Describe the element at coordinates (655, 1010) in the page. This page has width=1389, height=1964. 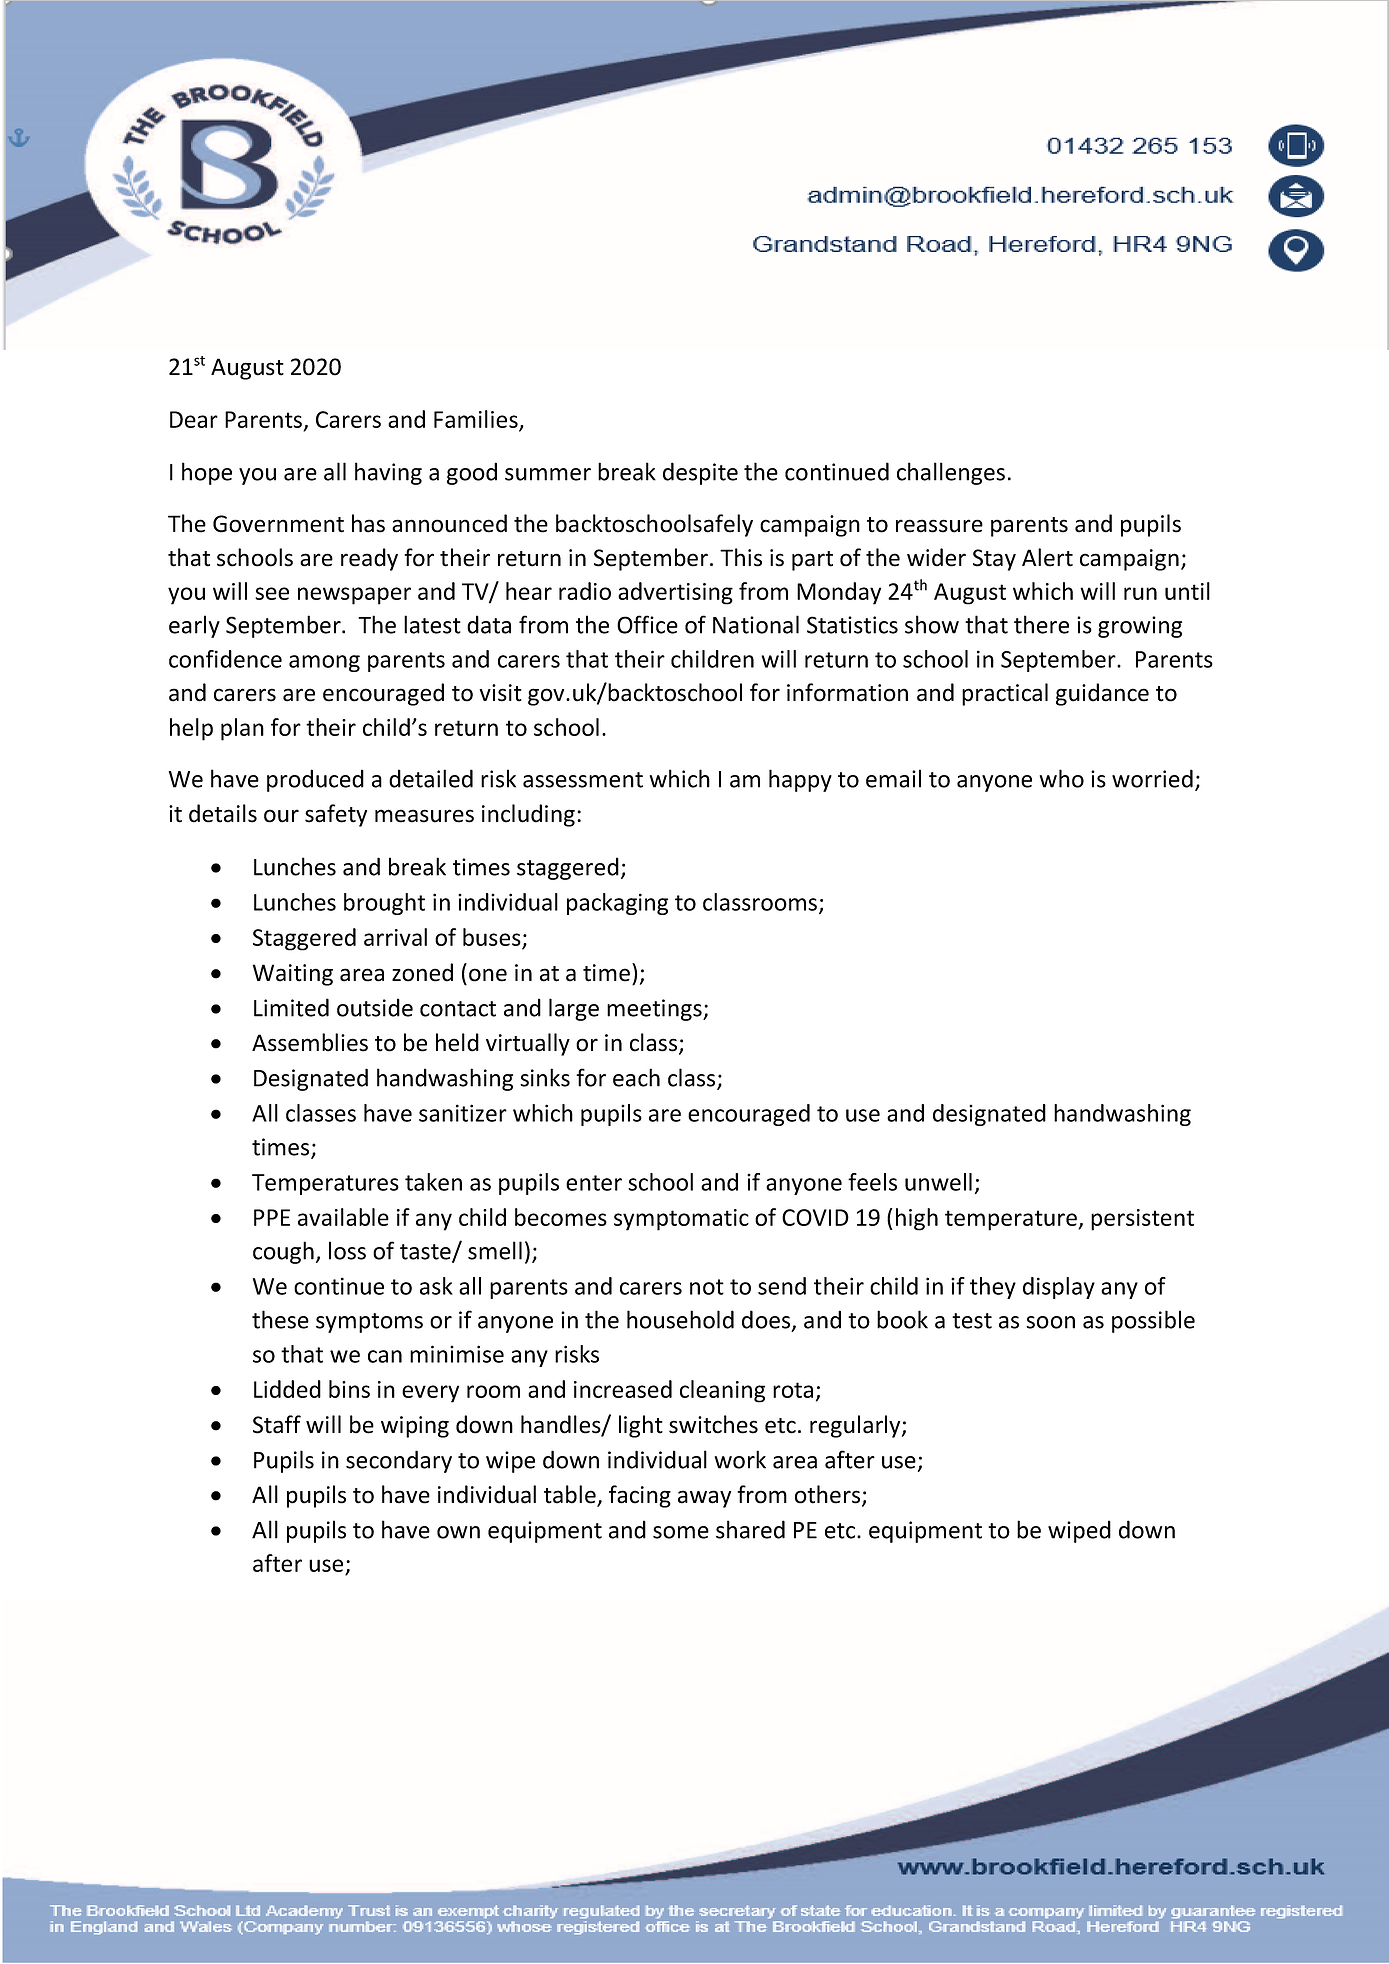
I see `meetings` at that location.
